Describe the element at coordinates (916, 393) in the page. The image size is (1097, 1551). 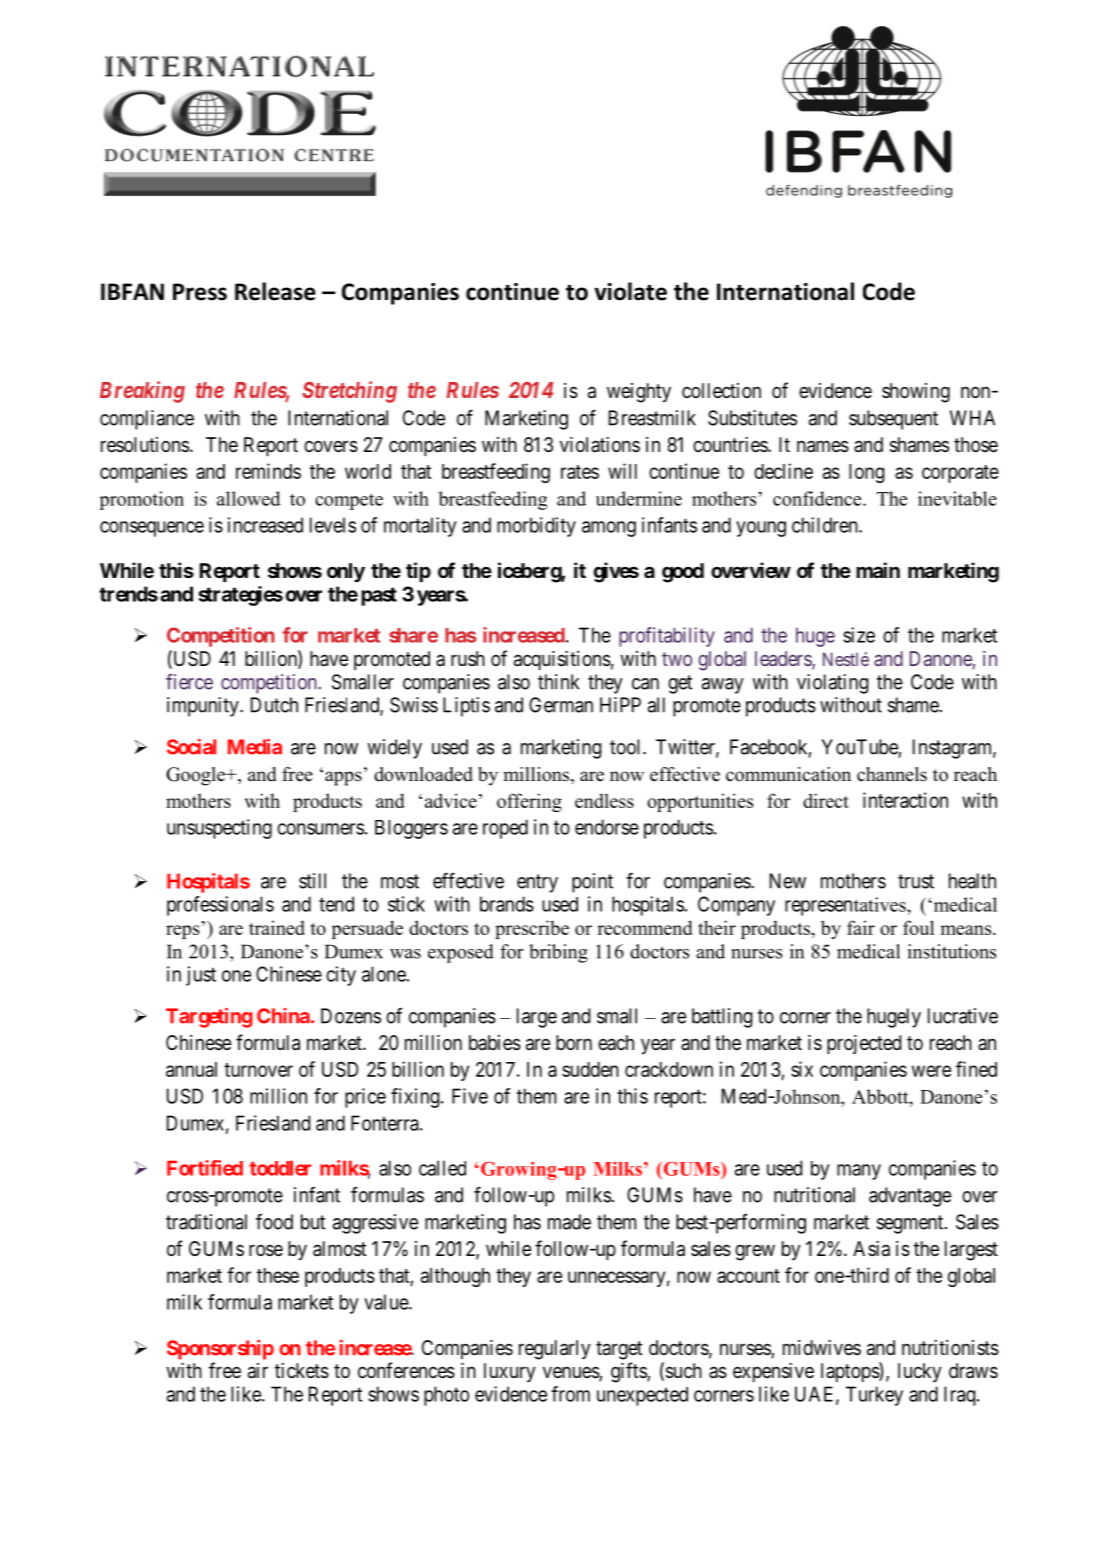
I see `showing` at that location.
